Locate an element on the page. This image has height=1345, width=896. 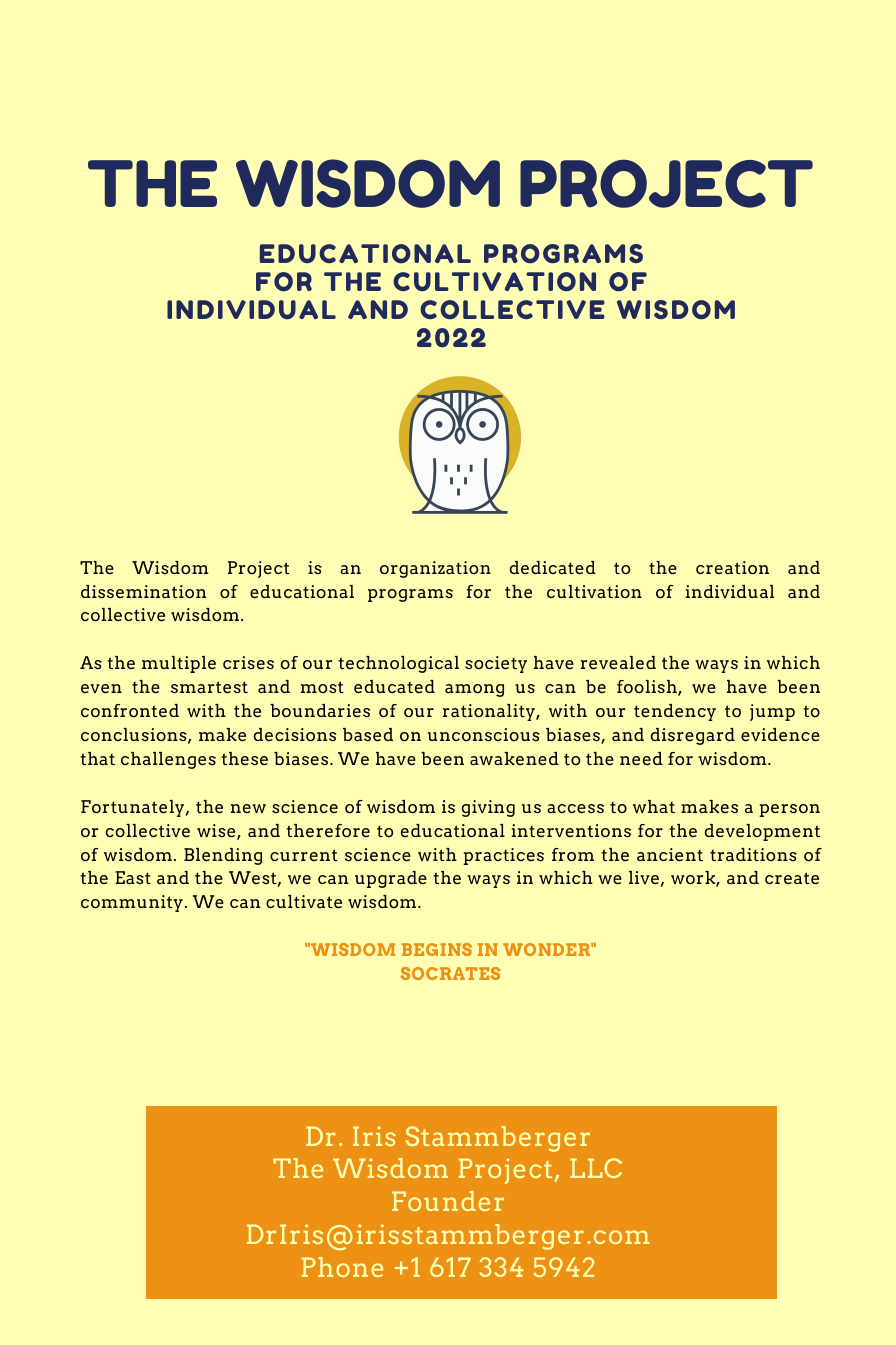
disregard is located at coordinates (693, 736).
